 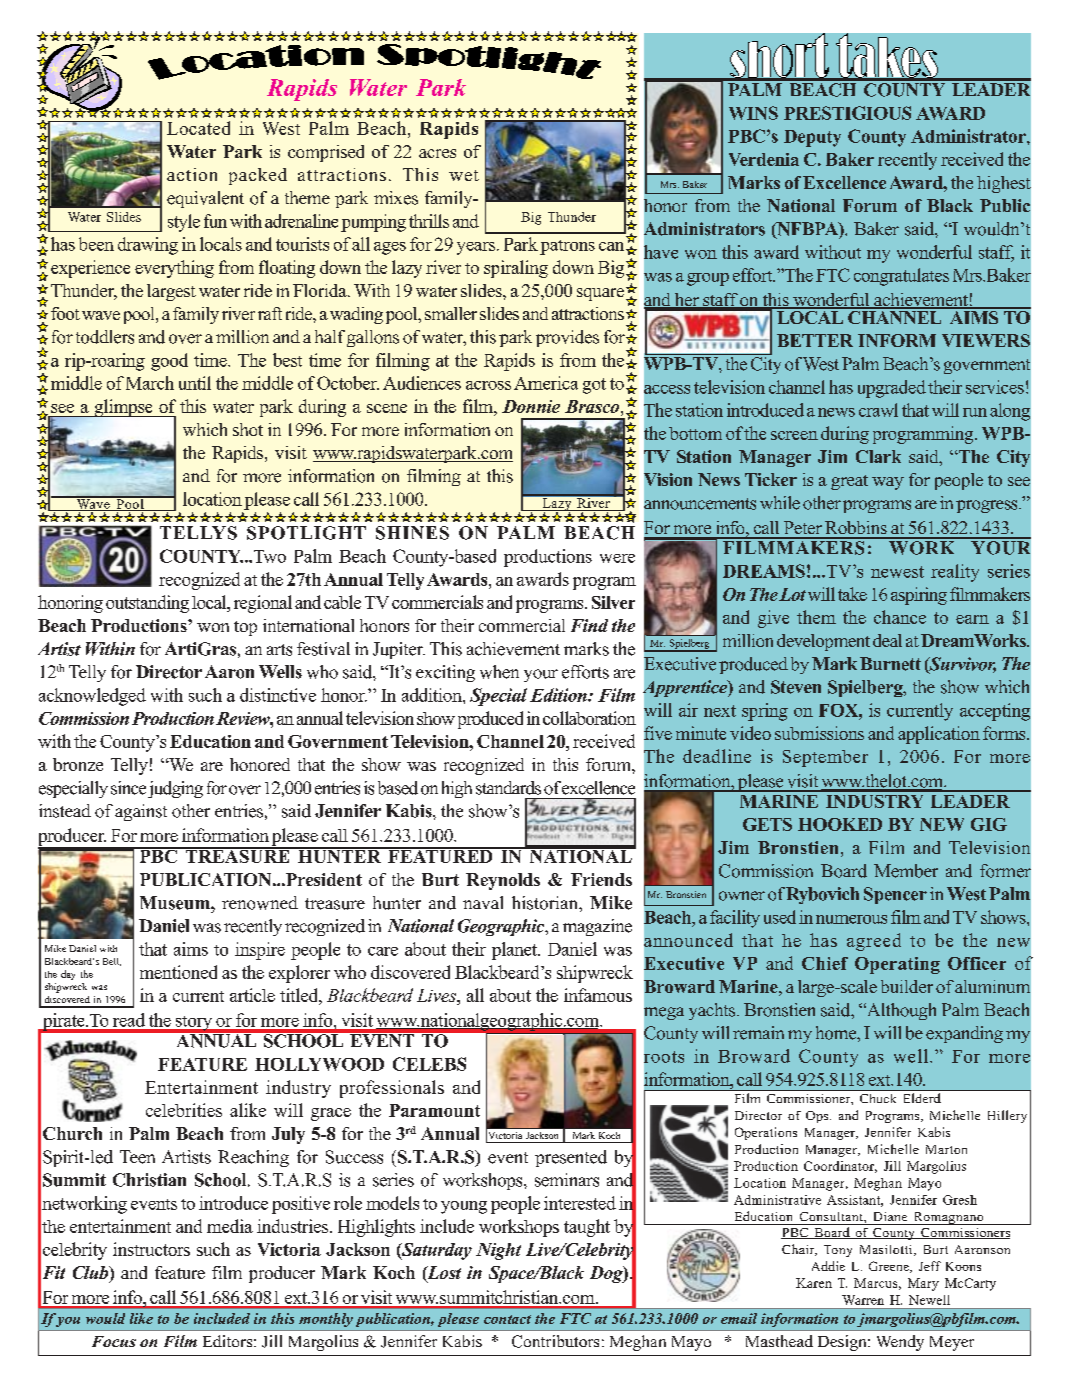 I want to click on PRESTIGIOUS, so click(x=847, y=113).
